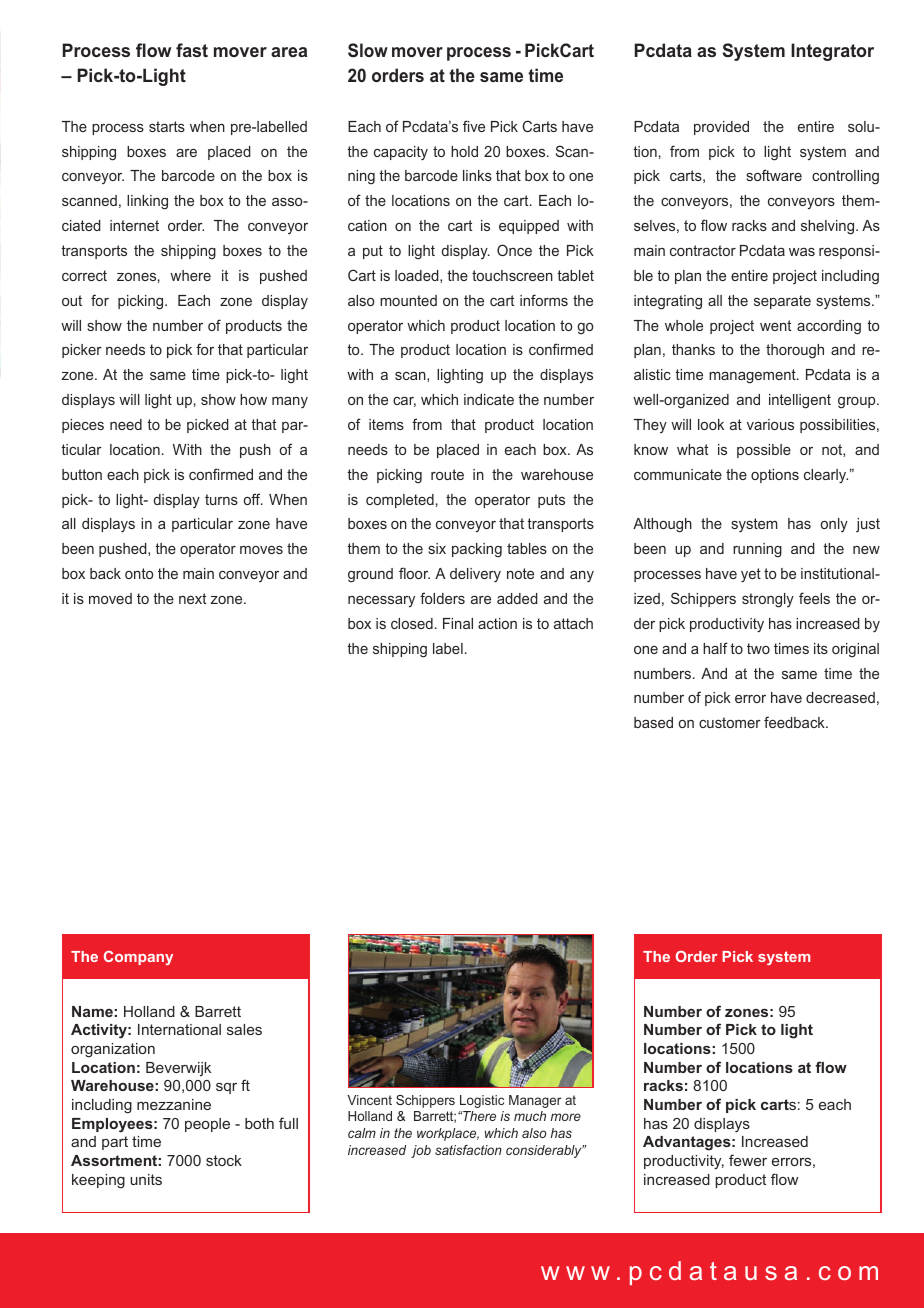  Describe the element at coordinates (834, 525) in the document. I see `only` at that location.
